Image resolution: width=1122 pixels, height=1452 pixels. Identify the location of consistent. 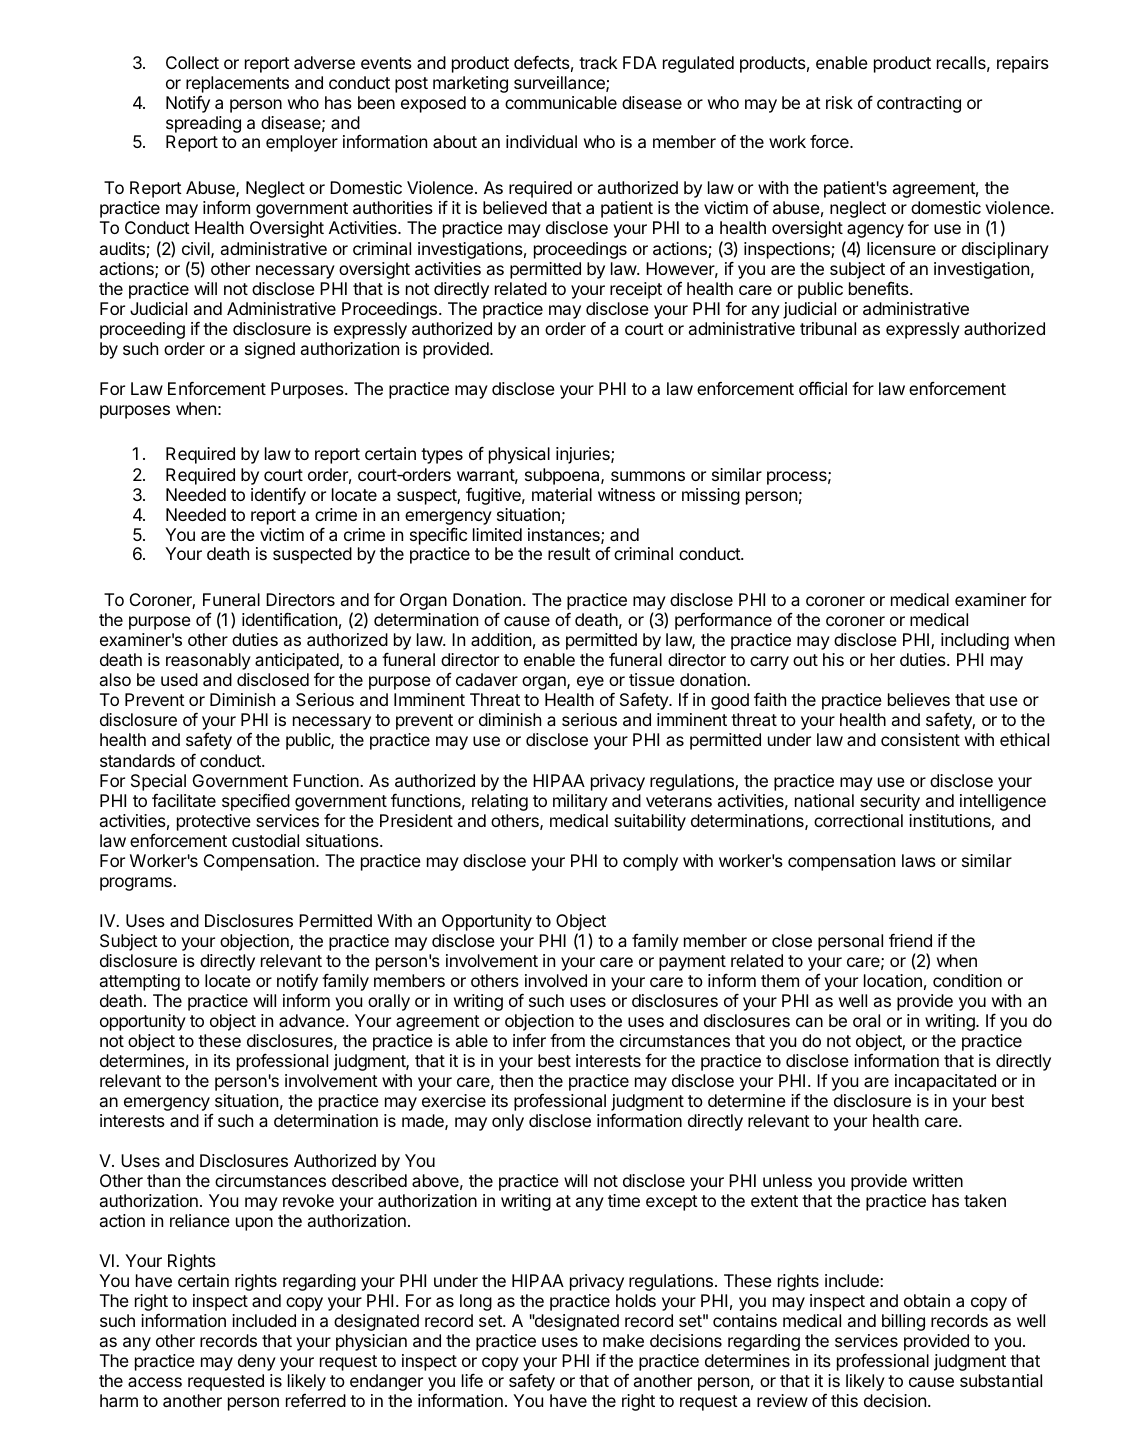
(920, 739).
